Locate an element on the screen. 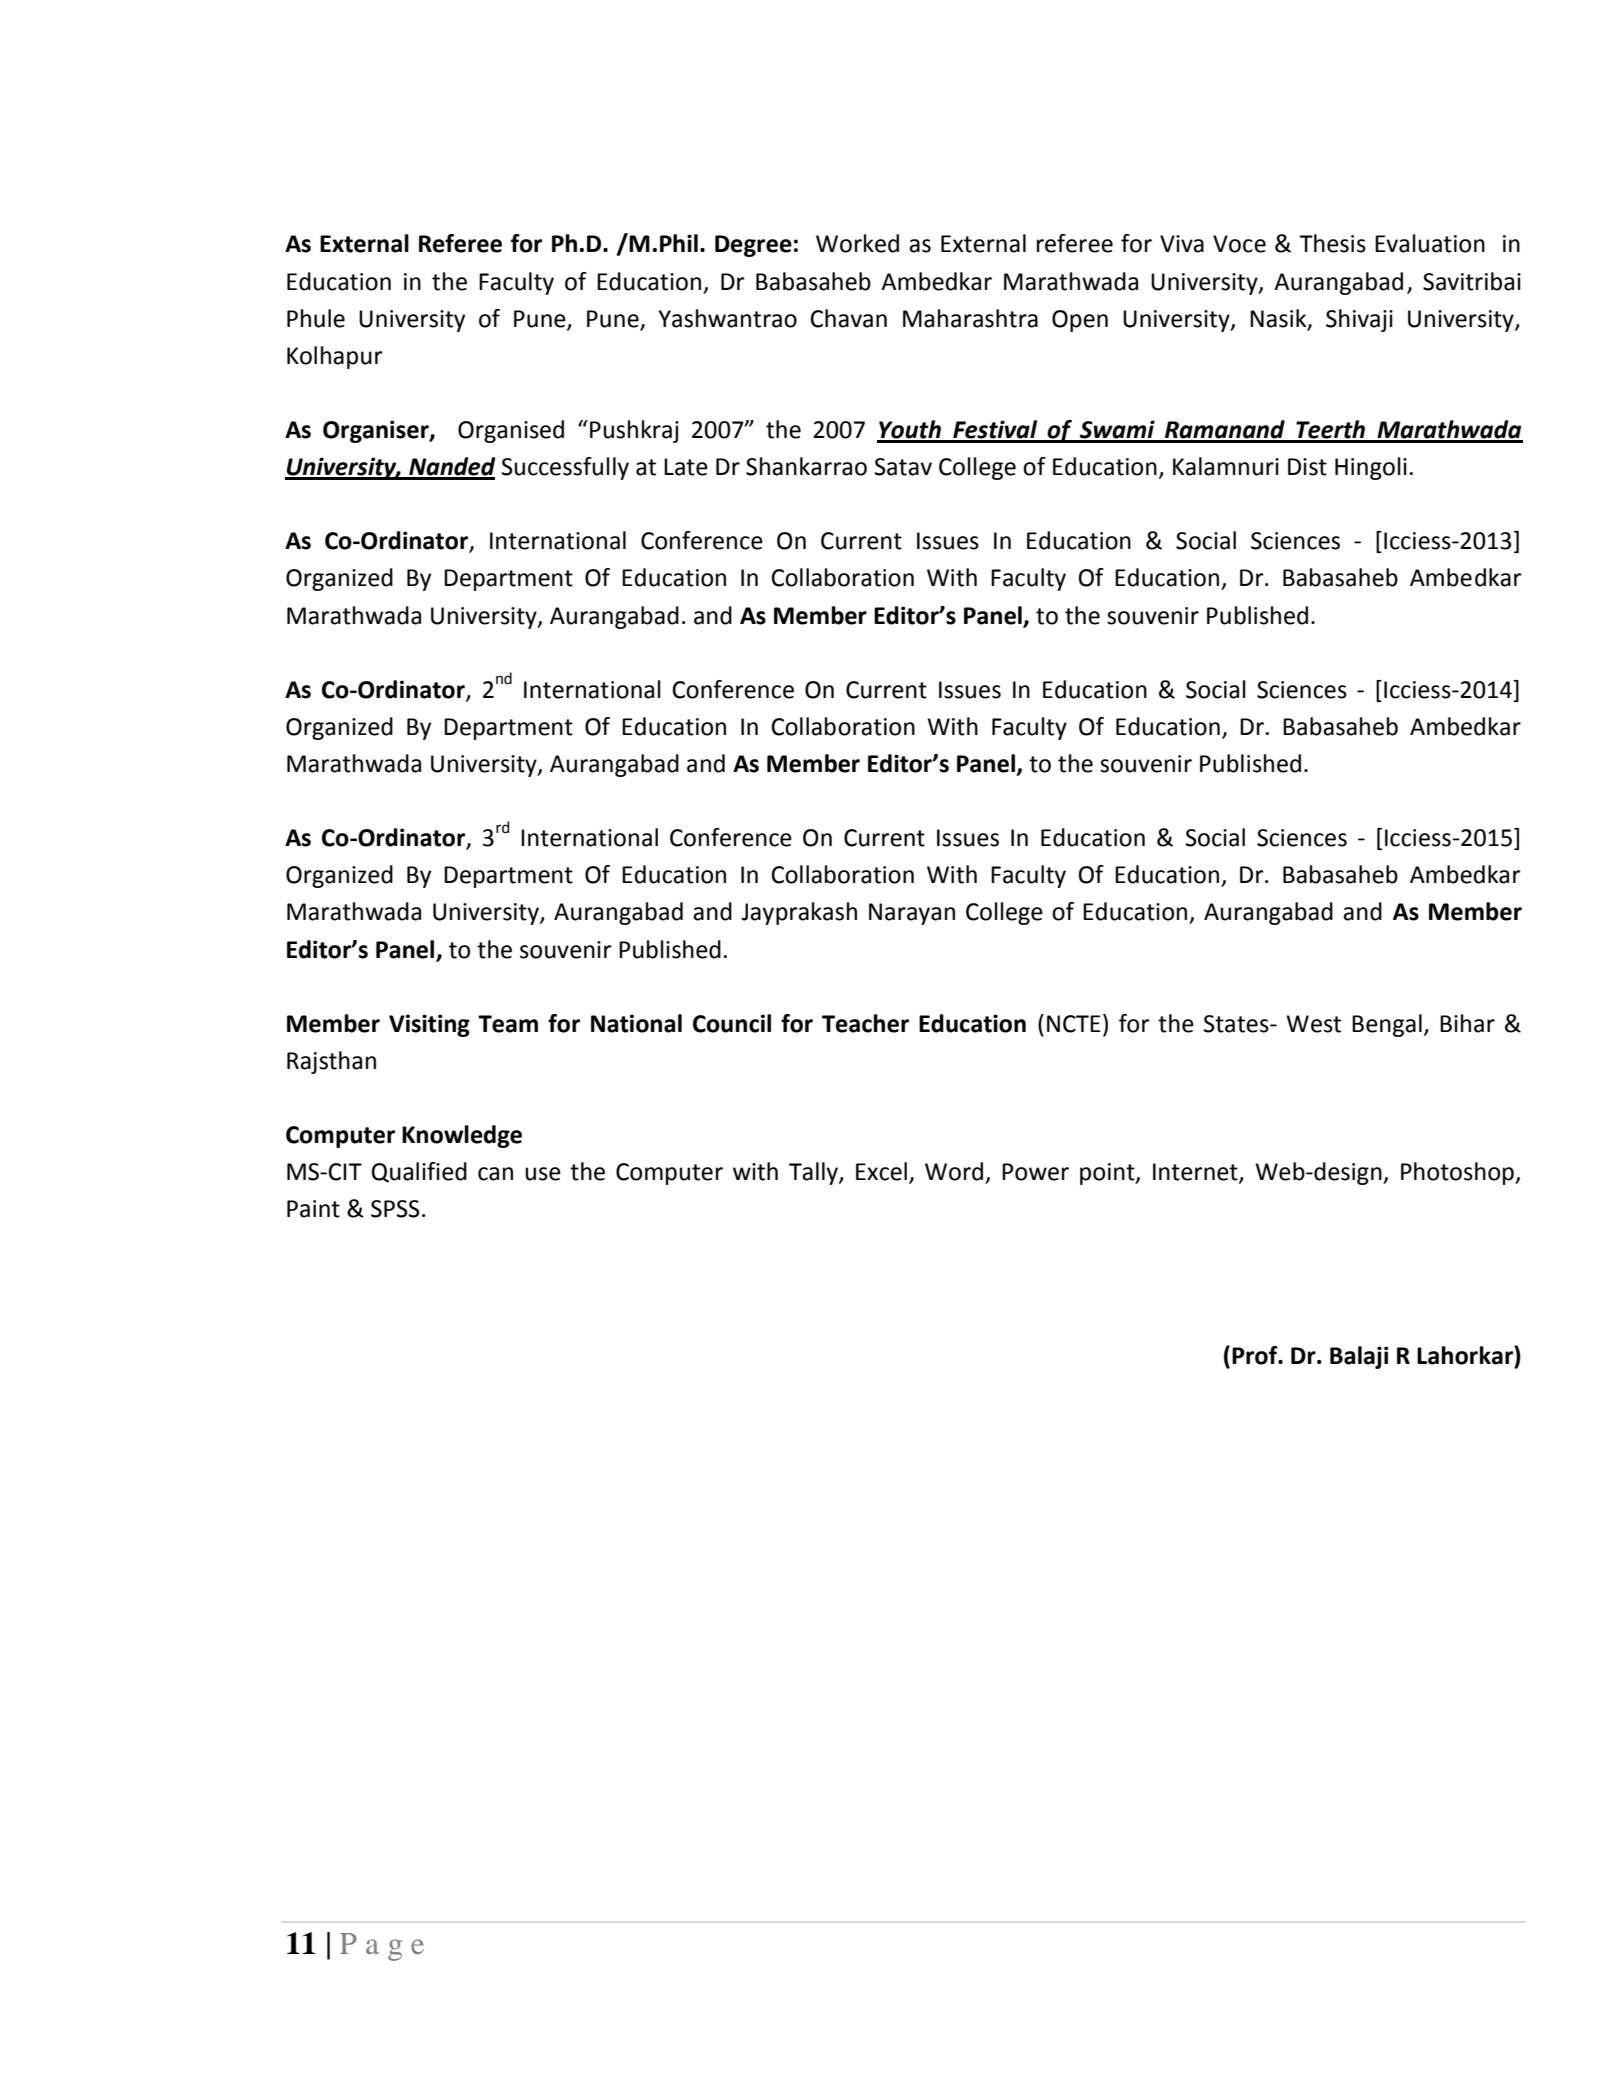 This screenshot has height=2093, width=1617. Late is located at coordinates (686, 467).
